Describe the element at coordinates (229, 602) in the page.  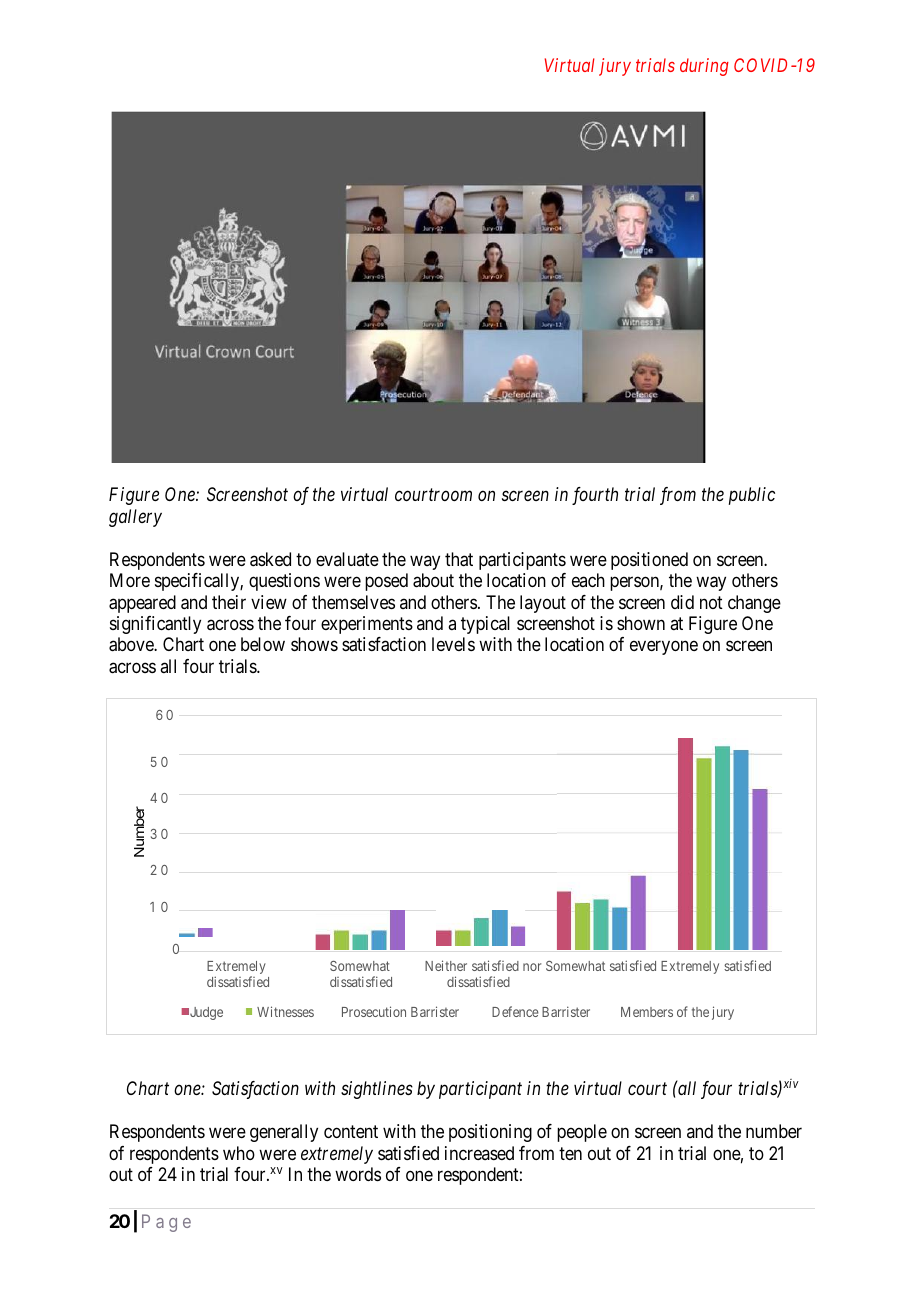
I see `their` at that location.
